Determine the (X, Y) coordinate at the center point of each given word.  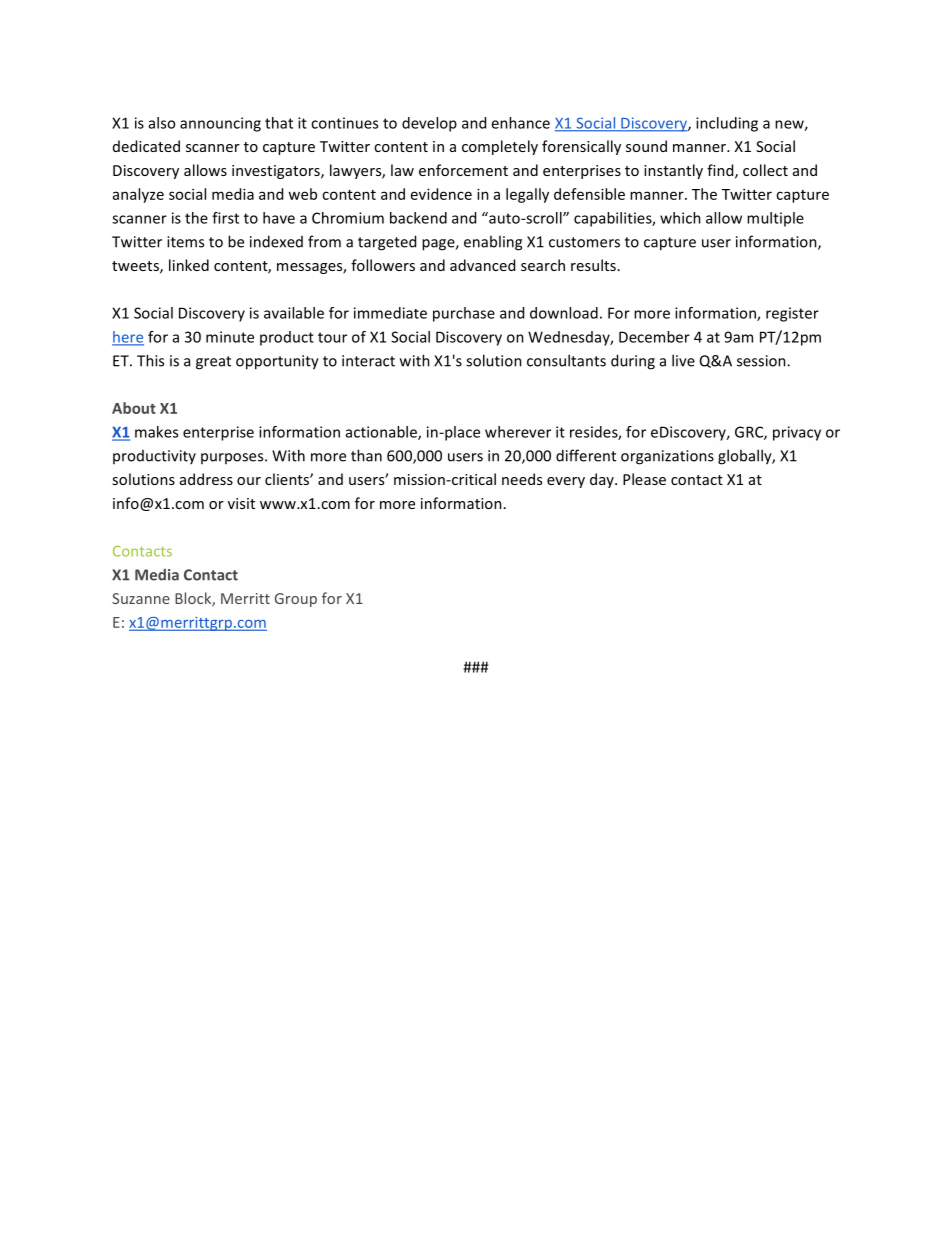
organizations (667, 457)
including (727, 124)
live (683, 360)
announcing (220, 124)
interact (368, 361)
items (185, 242)
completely (500, 147)
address (206, 479)
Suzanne (141, 598)
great (213, 363)
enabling (493, 243)
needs (522, 479)
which (680, 218)
